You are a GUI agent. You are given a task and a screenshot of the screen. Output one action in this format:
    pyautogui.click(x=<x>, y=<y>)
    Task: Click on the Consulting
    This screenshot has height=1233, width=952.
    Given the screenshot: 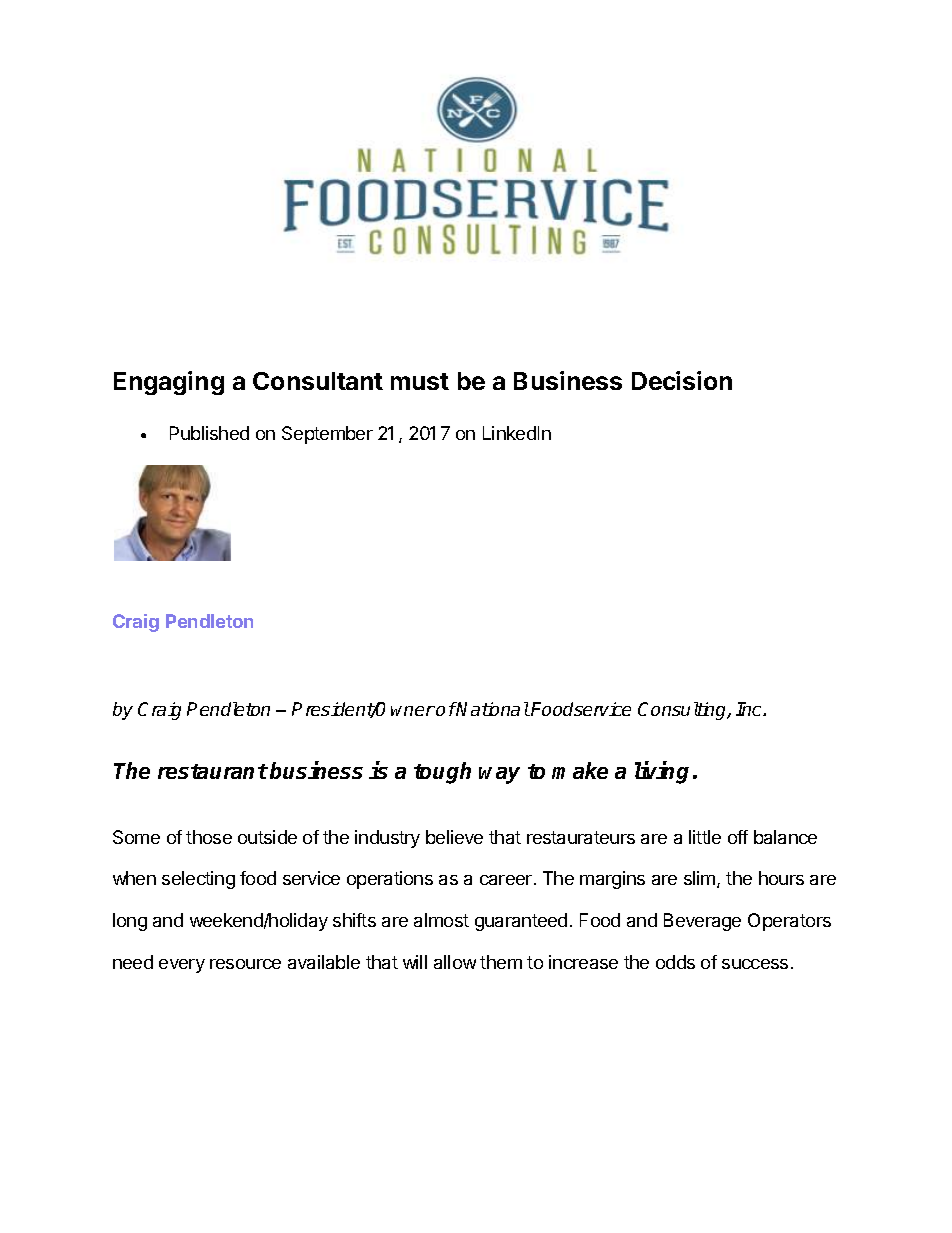 What is the action you would take?
    pyautogui.click(x=683, y=711)
